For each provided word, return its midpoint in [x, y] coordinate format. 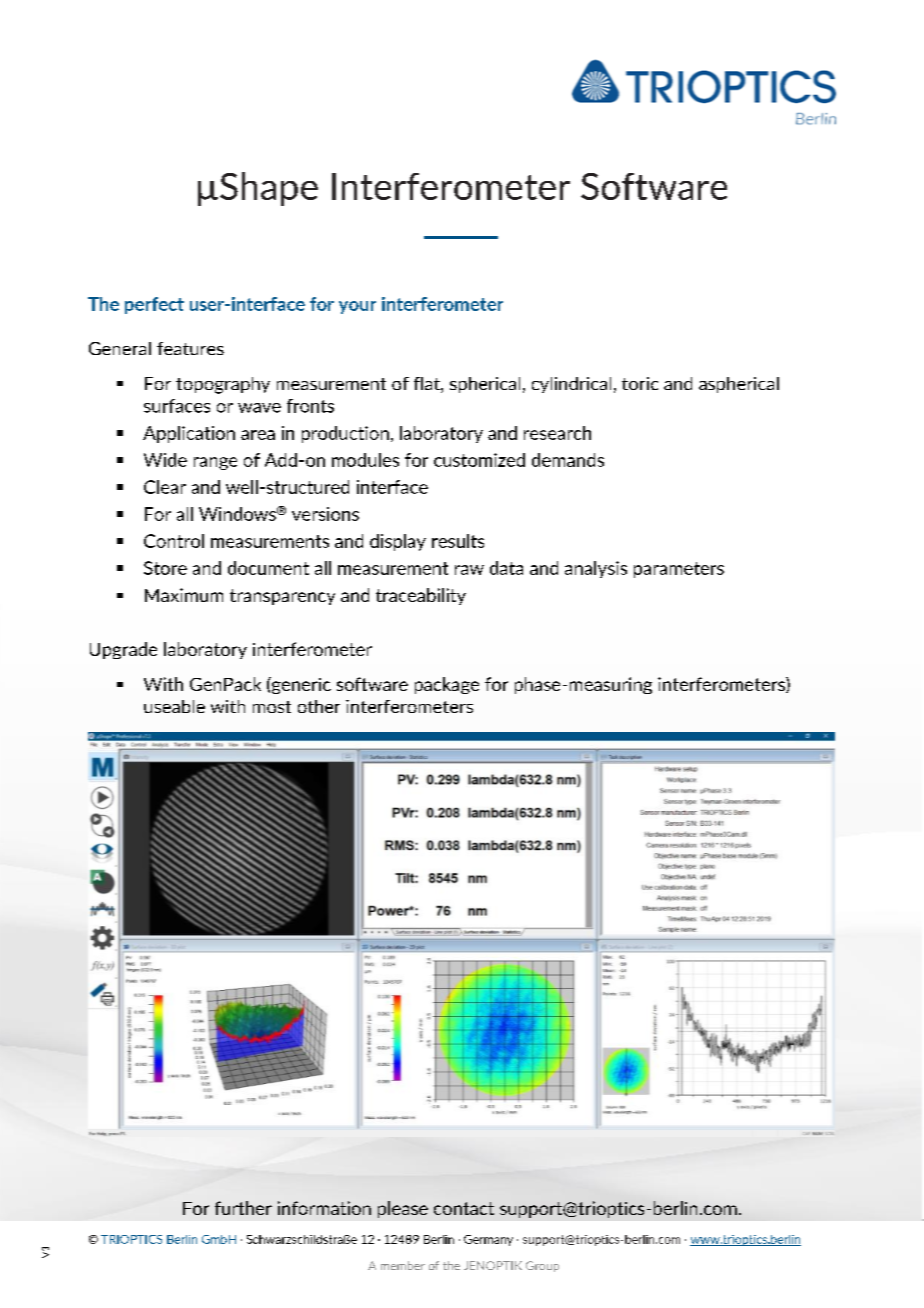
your [357, 307]
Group [542, 1266]
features [190, 348]
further [243, 1208]
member [403, 1265]
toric [640, 383]
